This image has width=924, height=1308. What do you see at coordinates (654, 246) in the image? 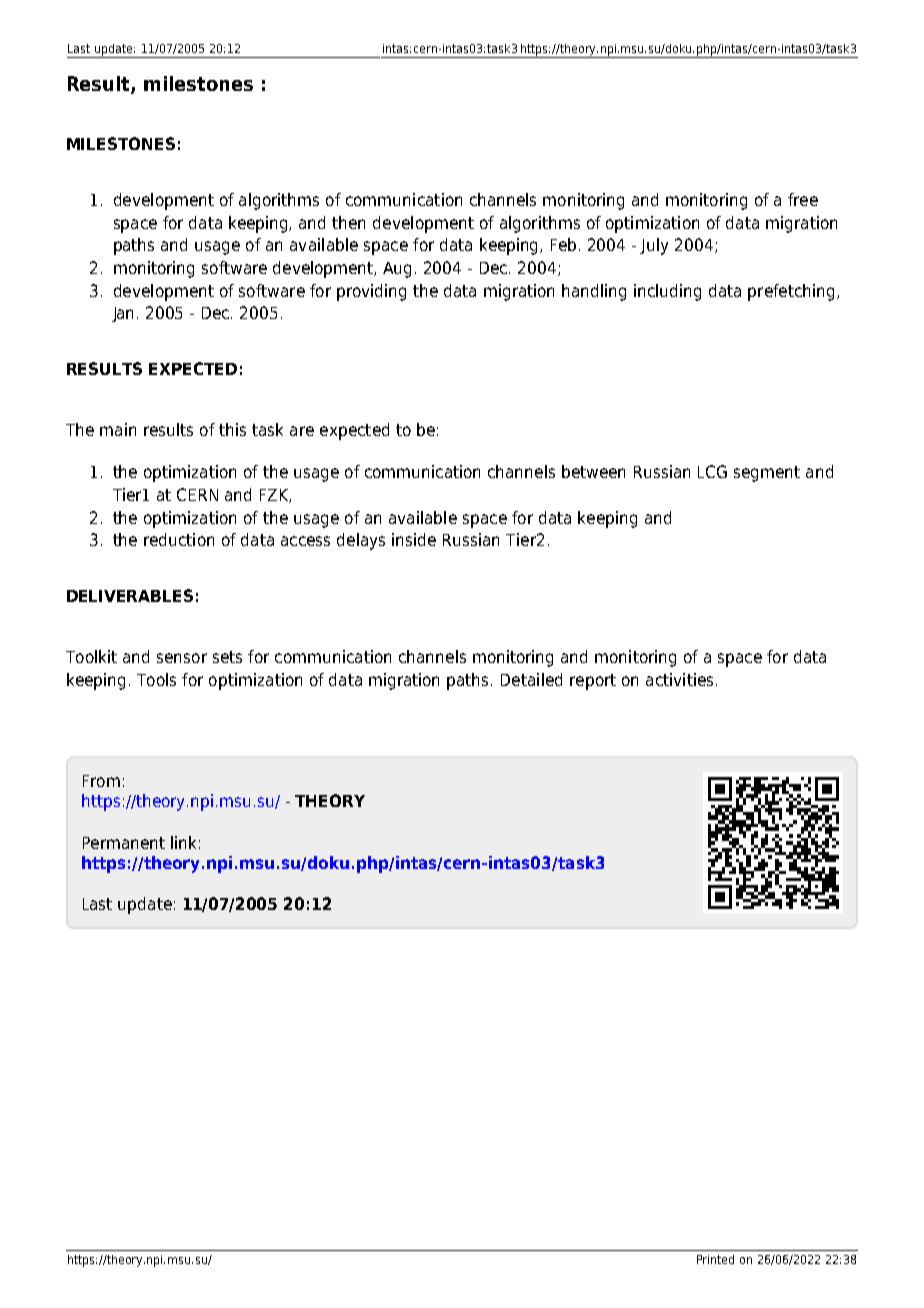
I see `July` at bounding box center [654, 246].
